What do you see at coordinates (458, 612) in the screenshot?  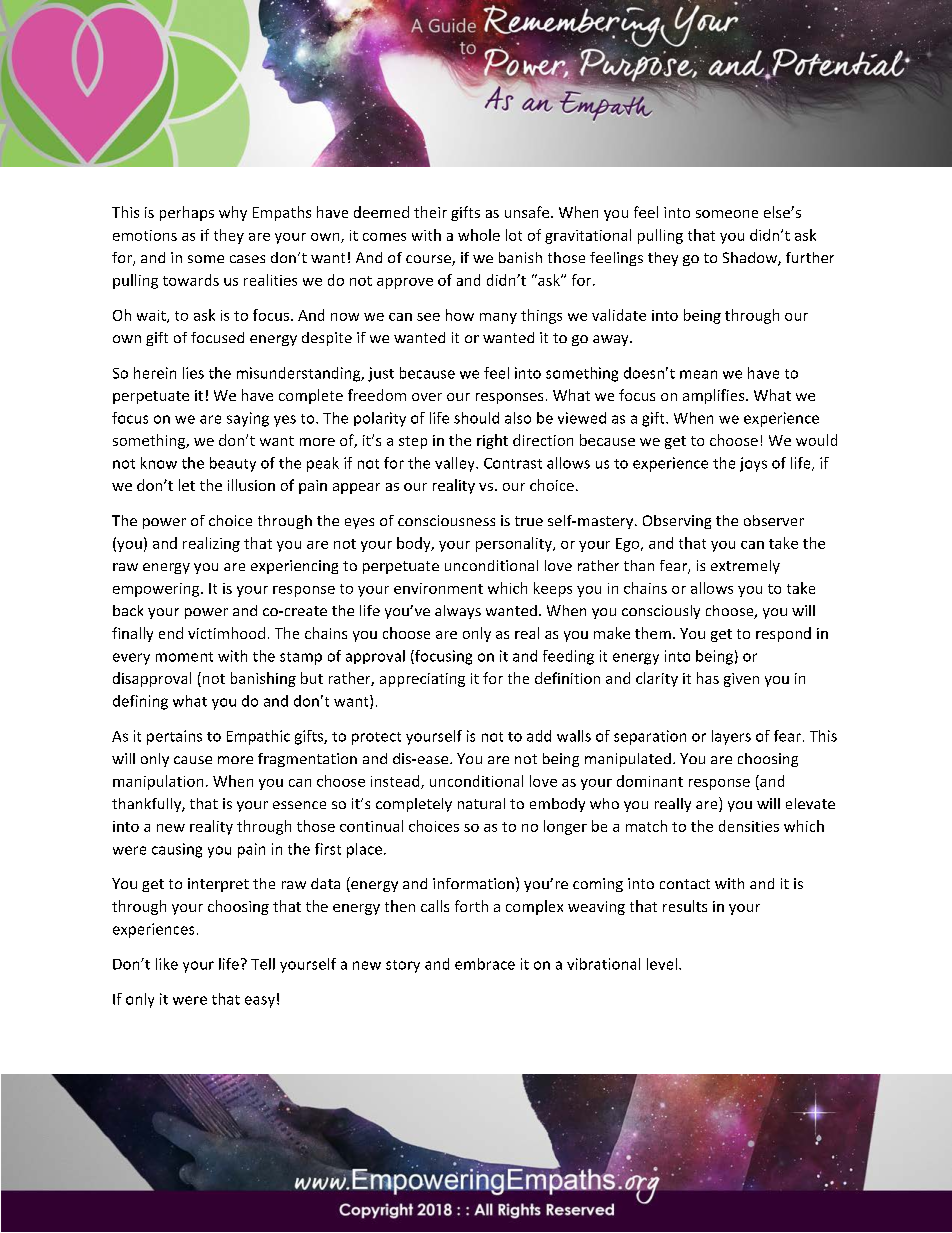 I see `always` at bounding box center [458, 612].
